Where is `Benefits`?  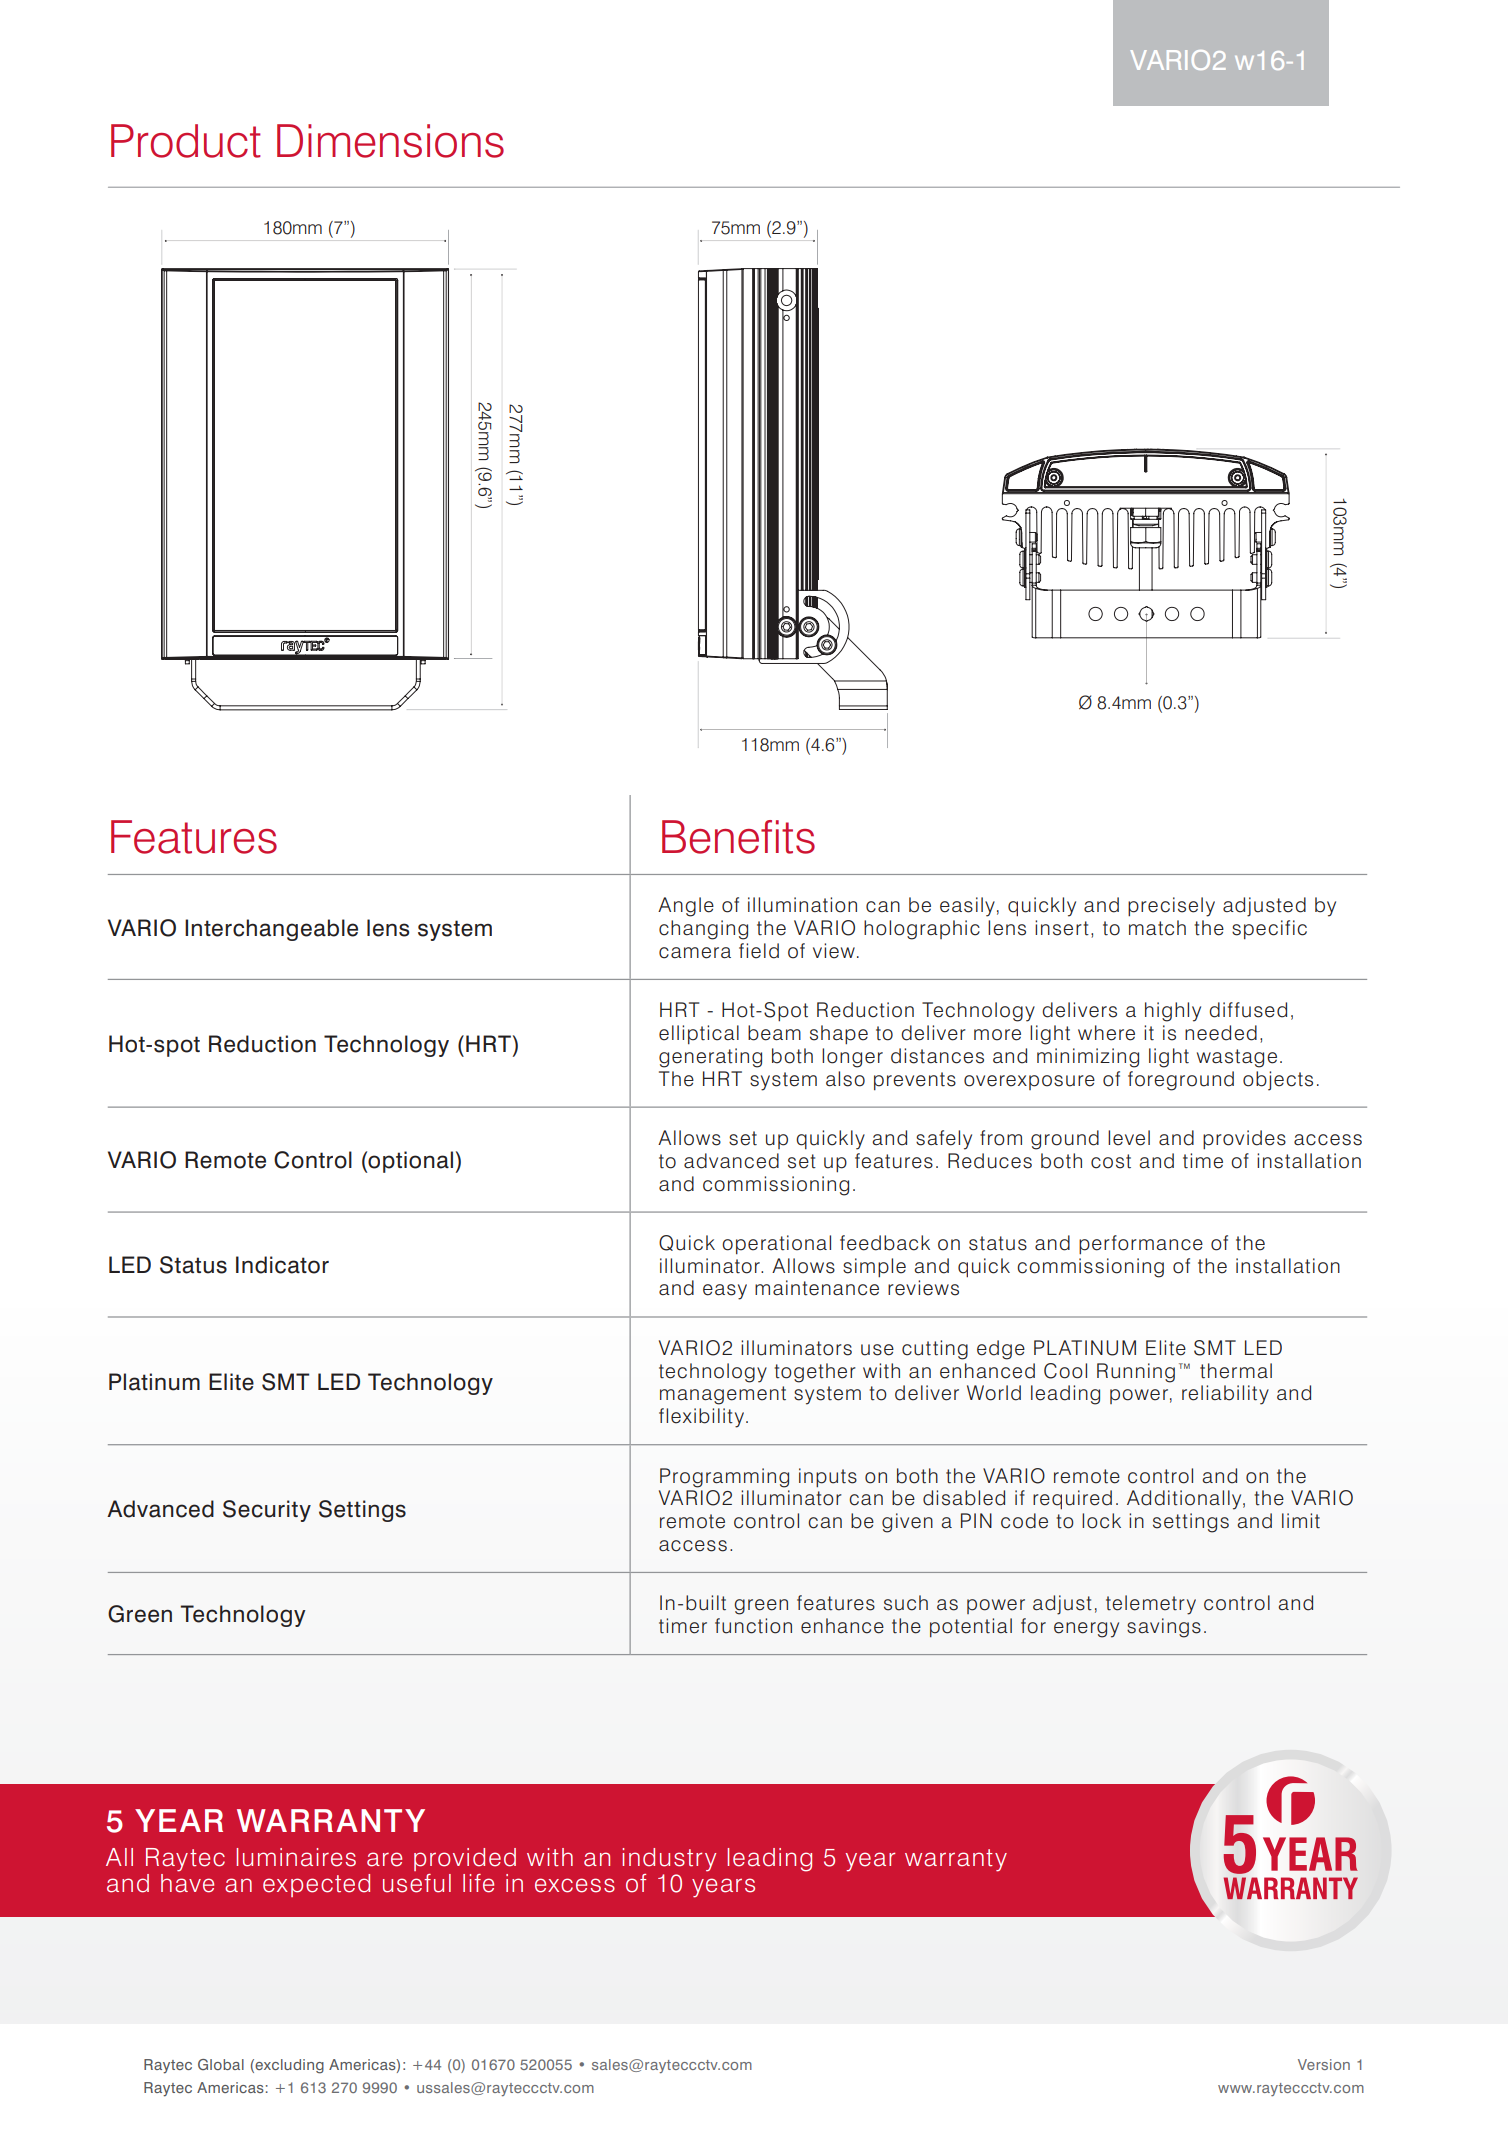 Benefits is located at coordinates (738, 837).
